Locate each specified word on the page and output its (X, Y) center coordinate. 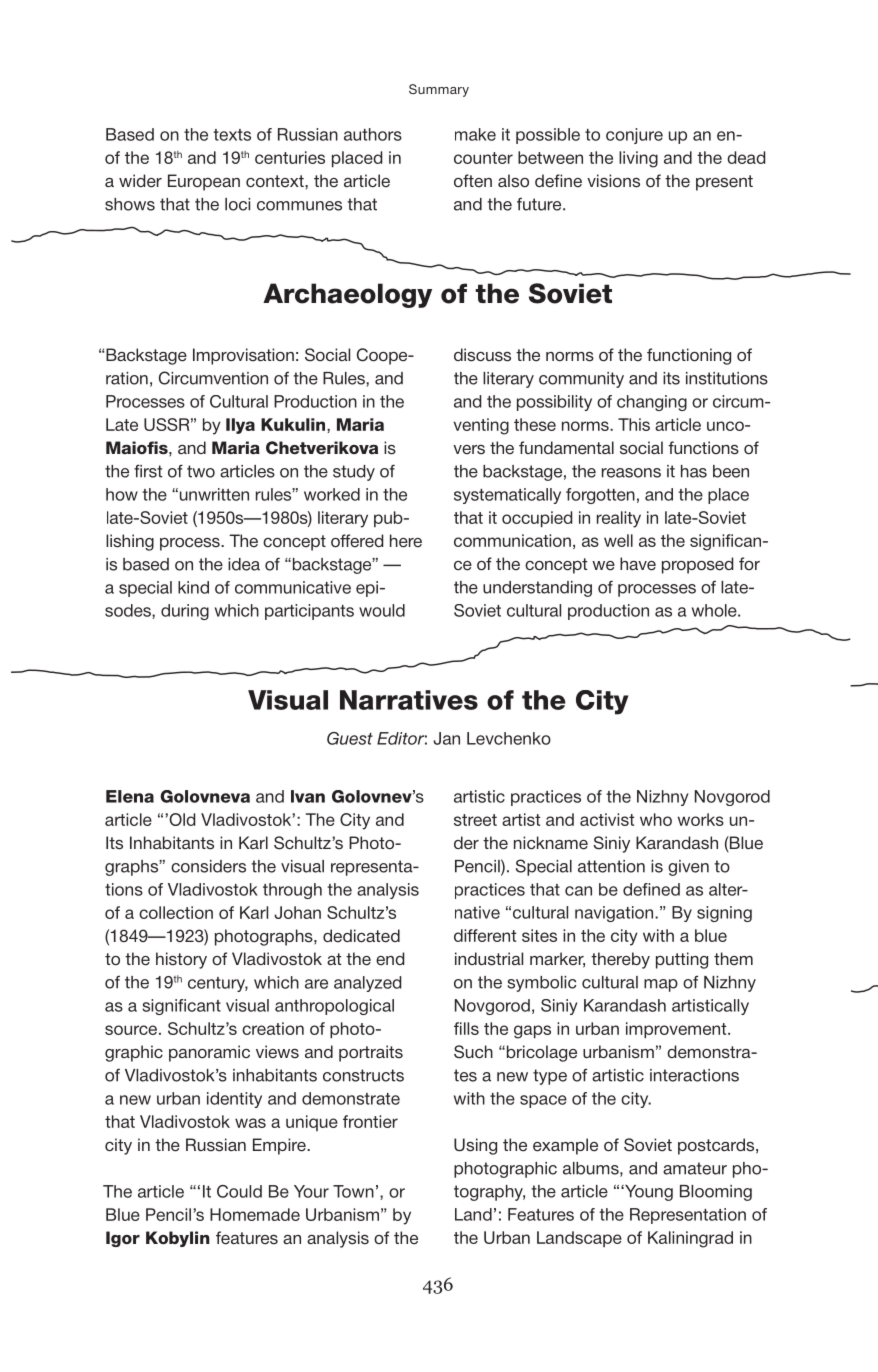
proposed (697, 565)
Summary (439, 90)
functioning (689, 356)
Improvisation (243, 356)
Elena (130, 796)
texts (232, 135)
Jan (446, 738)
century (218, 984)
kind (193, 587)
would (382, 610)
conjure (634, 136)
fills (466, 1028)
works (701, 819)
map (661, 985)
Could (239, 1191)
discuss (482, 355)
